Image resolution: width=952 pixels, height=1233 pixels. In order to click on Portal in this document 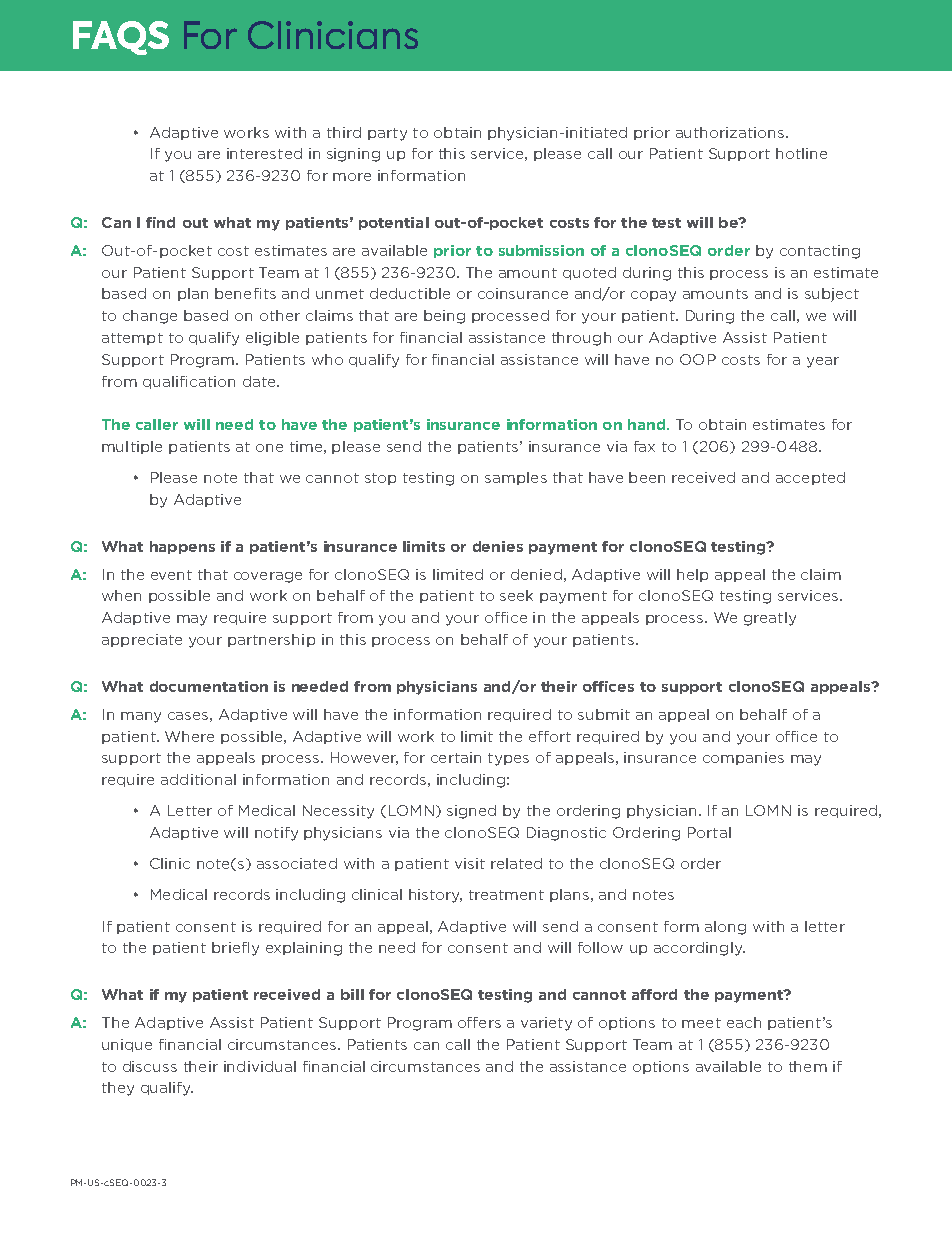, I will do `click(709, 832)`.
